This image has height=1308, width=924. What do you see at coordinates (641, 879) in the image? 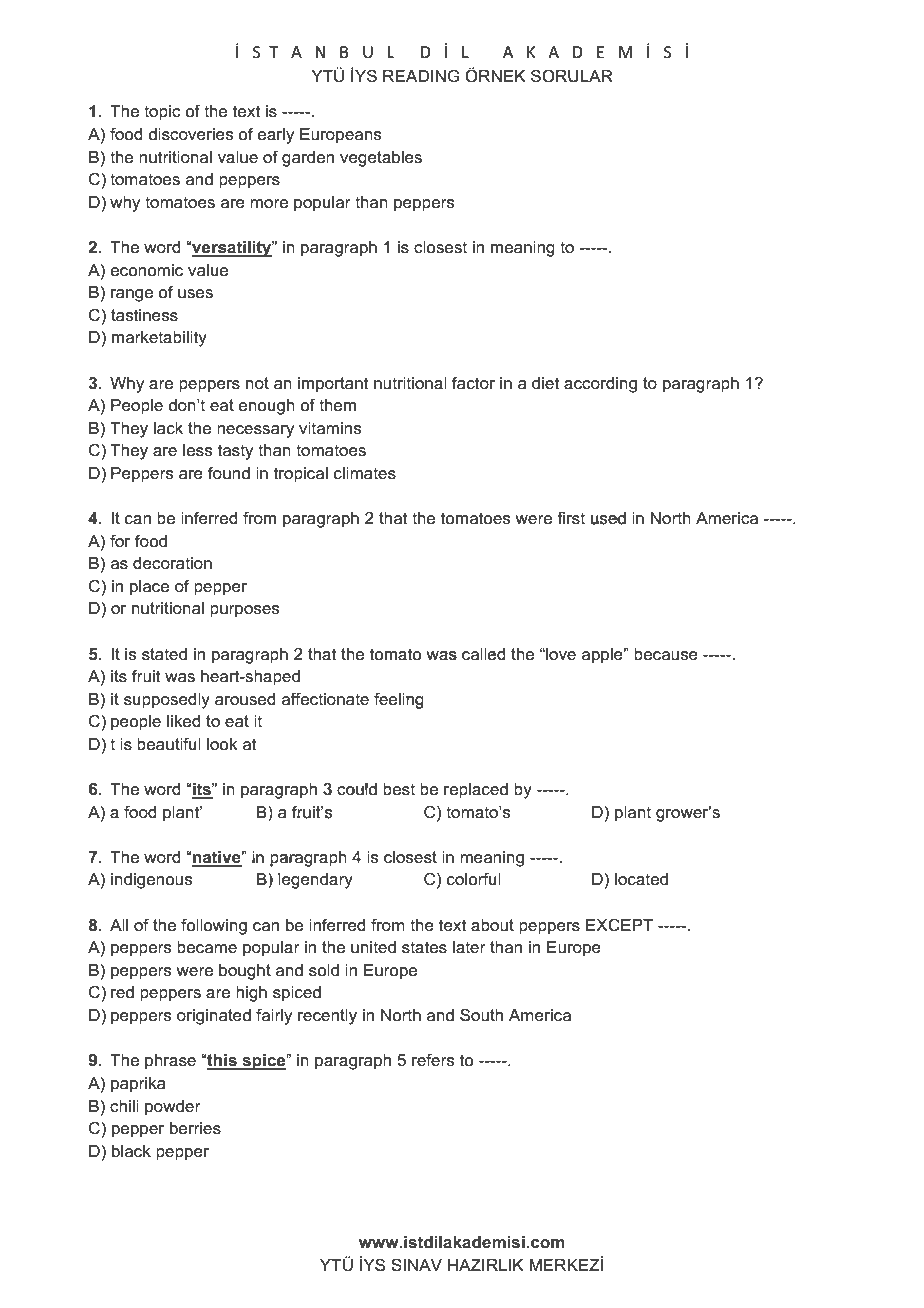
I see `located` at bounding box center [641, 879].
